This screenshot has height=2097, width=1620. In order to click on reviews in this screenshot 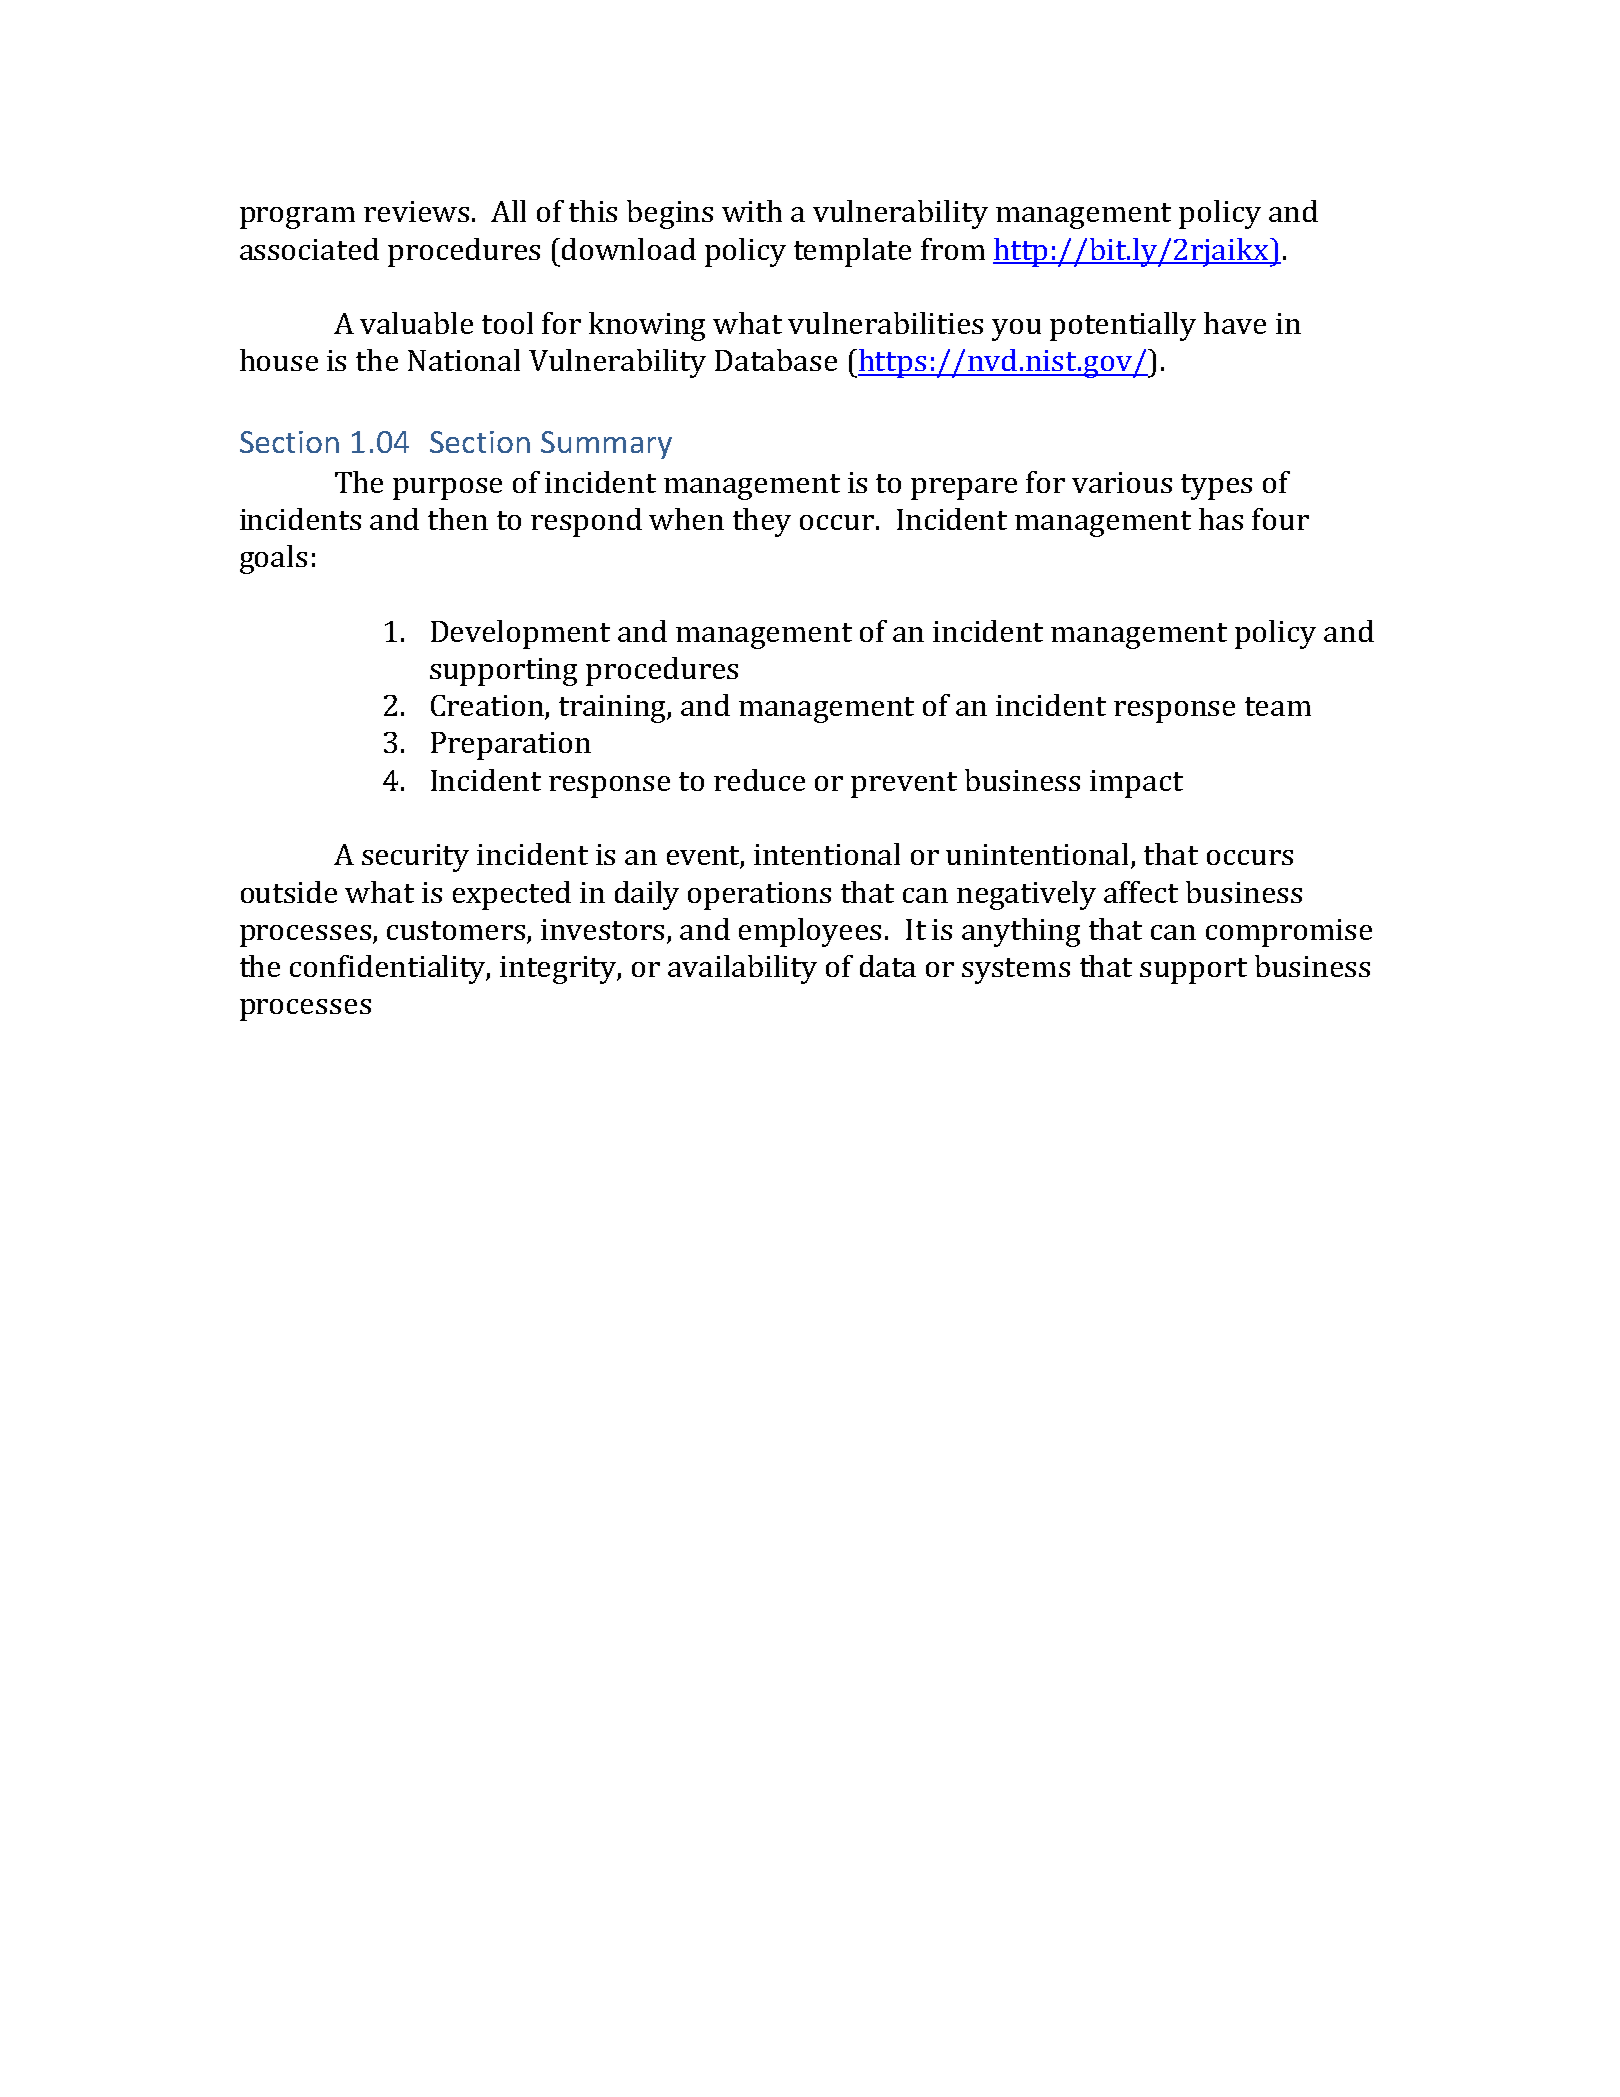, I will do `click(416, 211)`.
